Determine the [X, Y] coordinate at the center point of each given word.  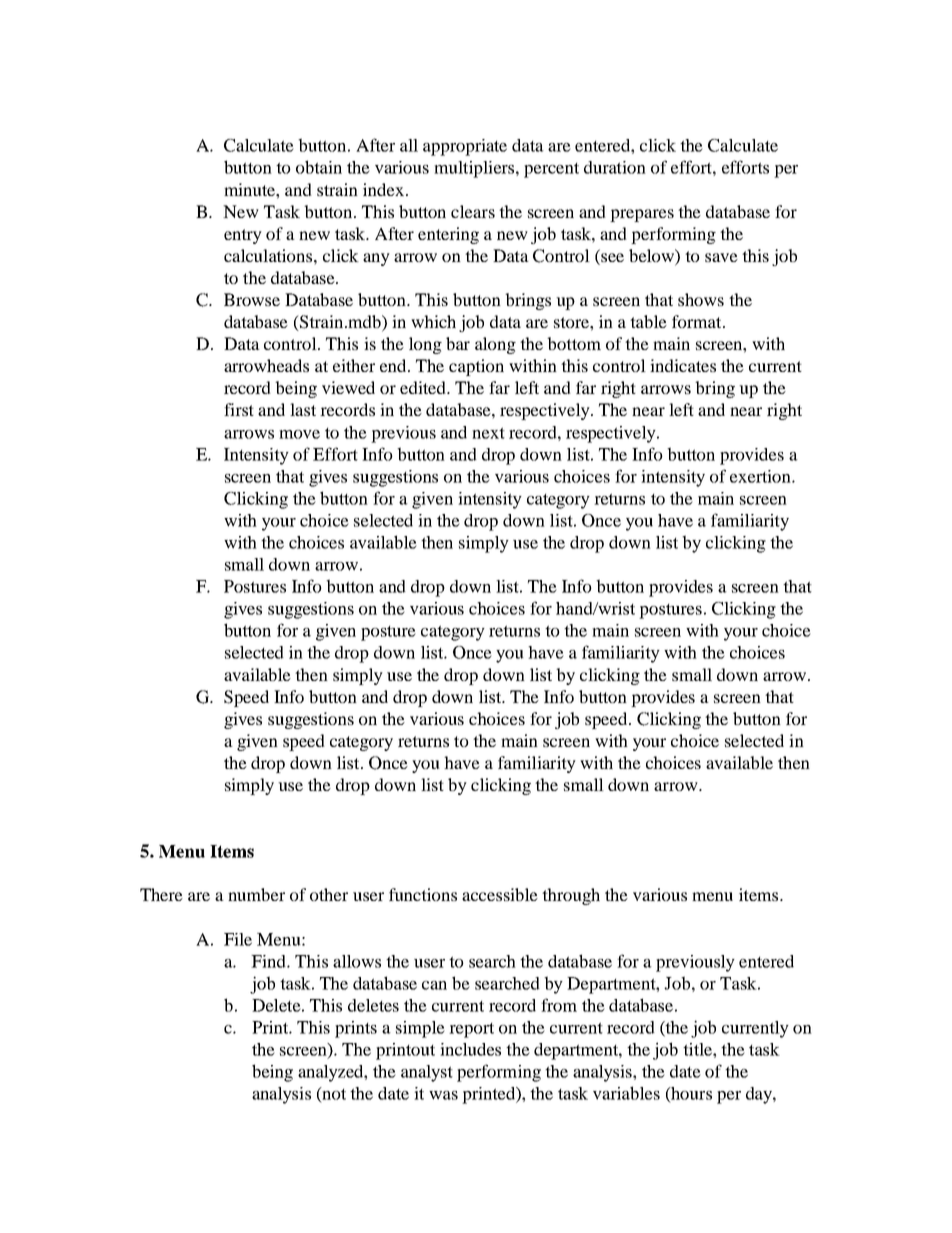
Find [269, 961]
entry [243, 236]
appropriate [465, 147]
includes [470, 1049]
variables [626, 1093]
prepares [642, 215]
